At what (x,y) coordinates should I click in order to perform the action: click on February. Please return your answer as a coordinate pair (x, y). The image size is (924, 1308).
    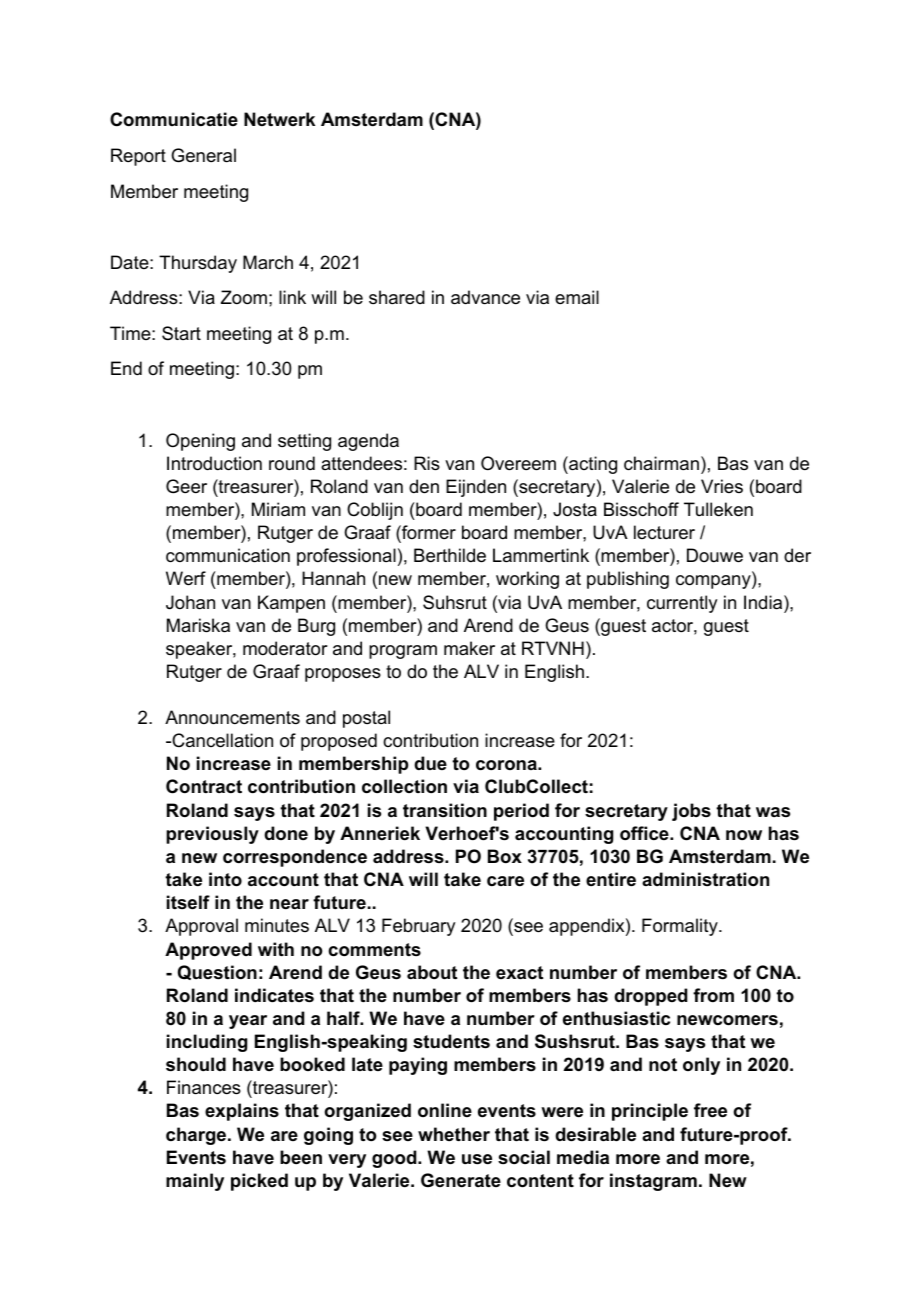
    Looking at the image, I should click on (418, 927).
